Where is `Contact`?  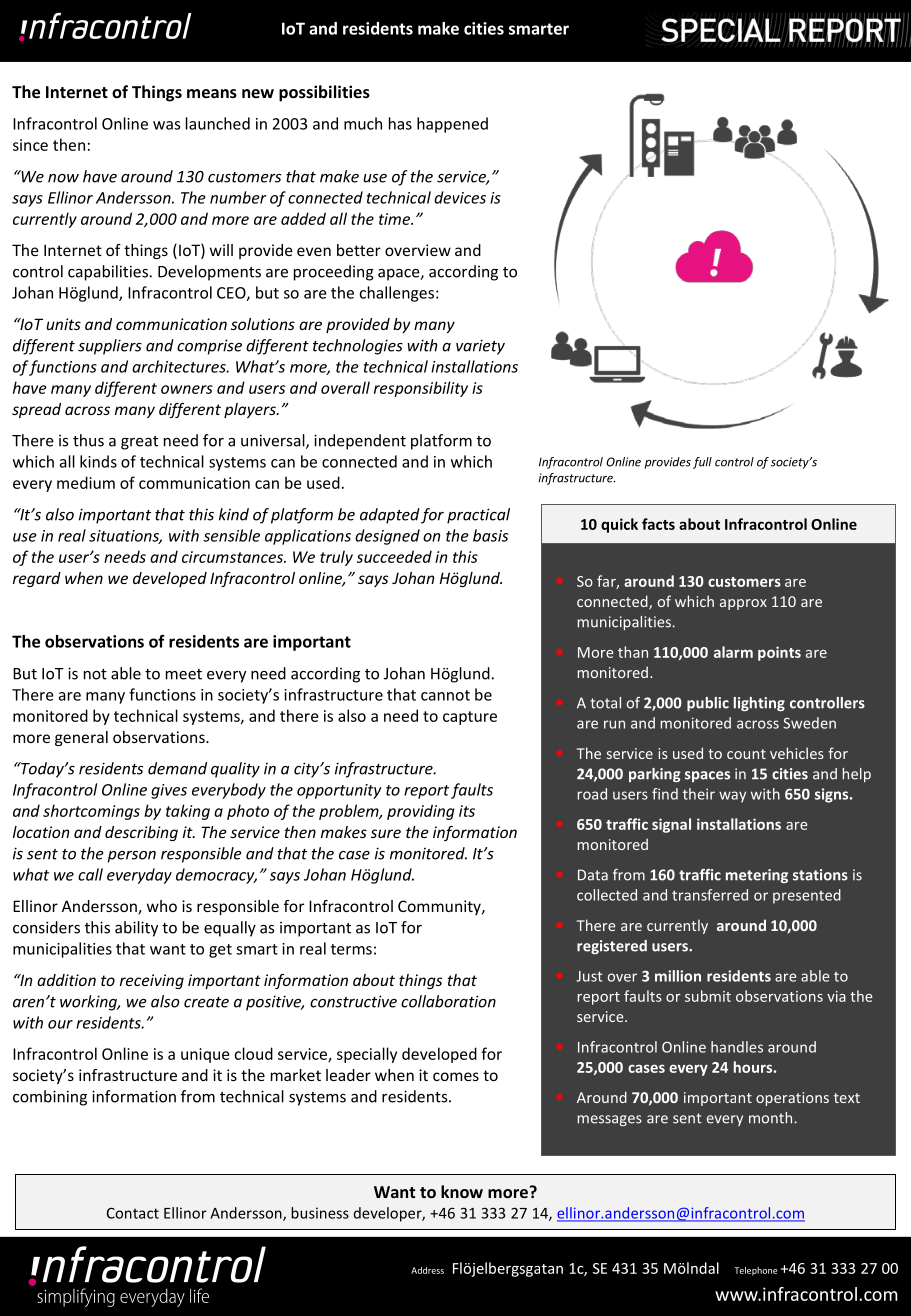 Contact is located at coordinates (133, 1213).
